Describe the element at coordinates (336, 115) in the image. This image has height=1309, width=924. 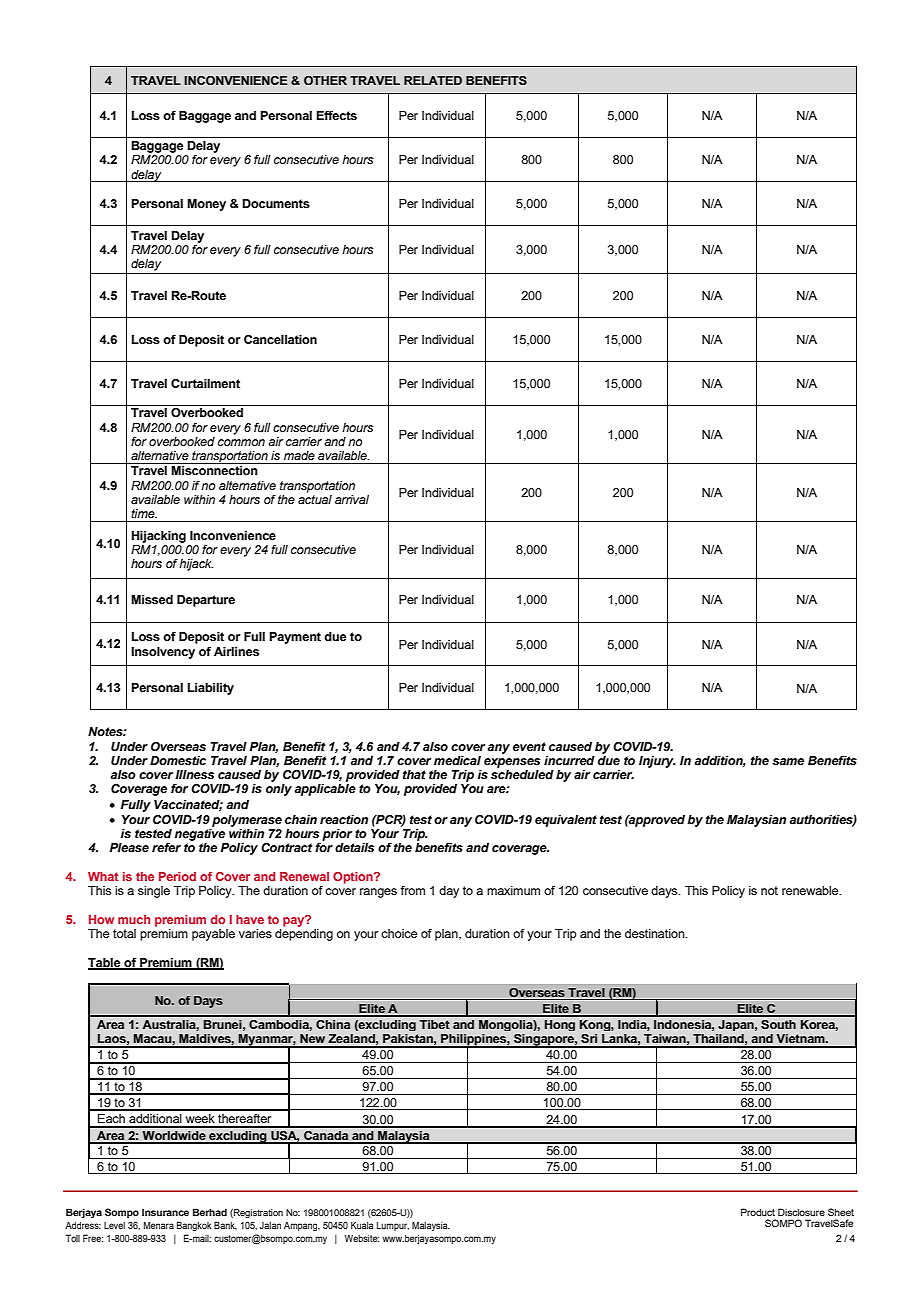
I see `Effects` at that location.
